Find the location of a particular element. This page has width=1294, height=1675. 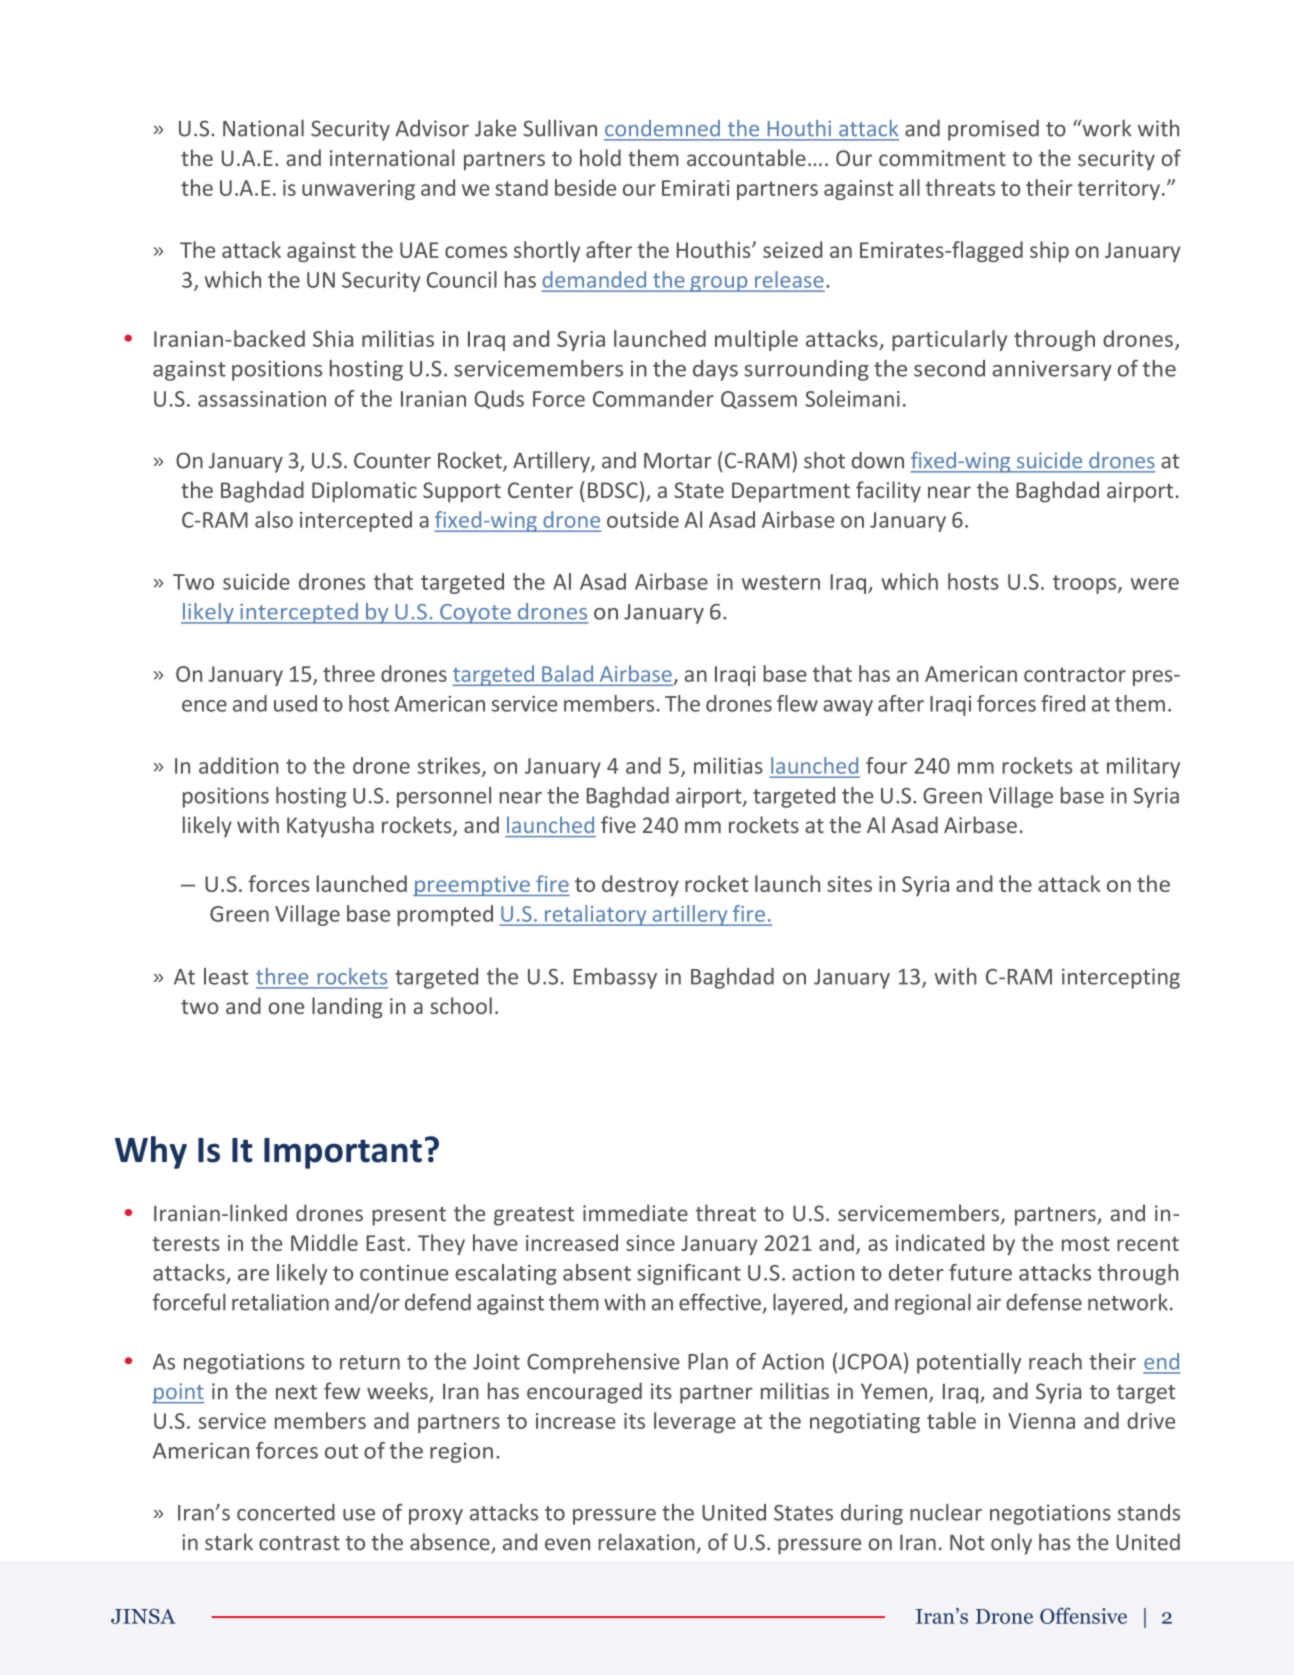

promised is located at coordinates (993, 130).
